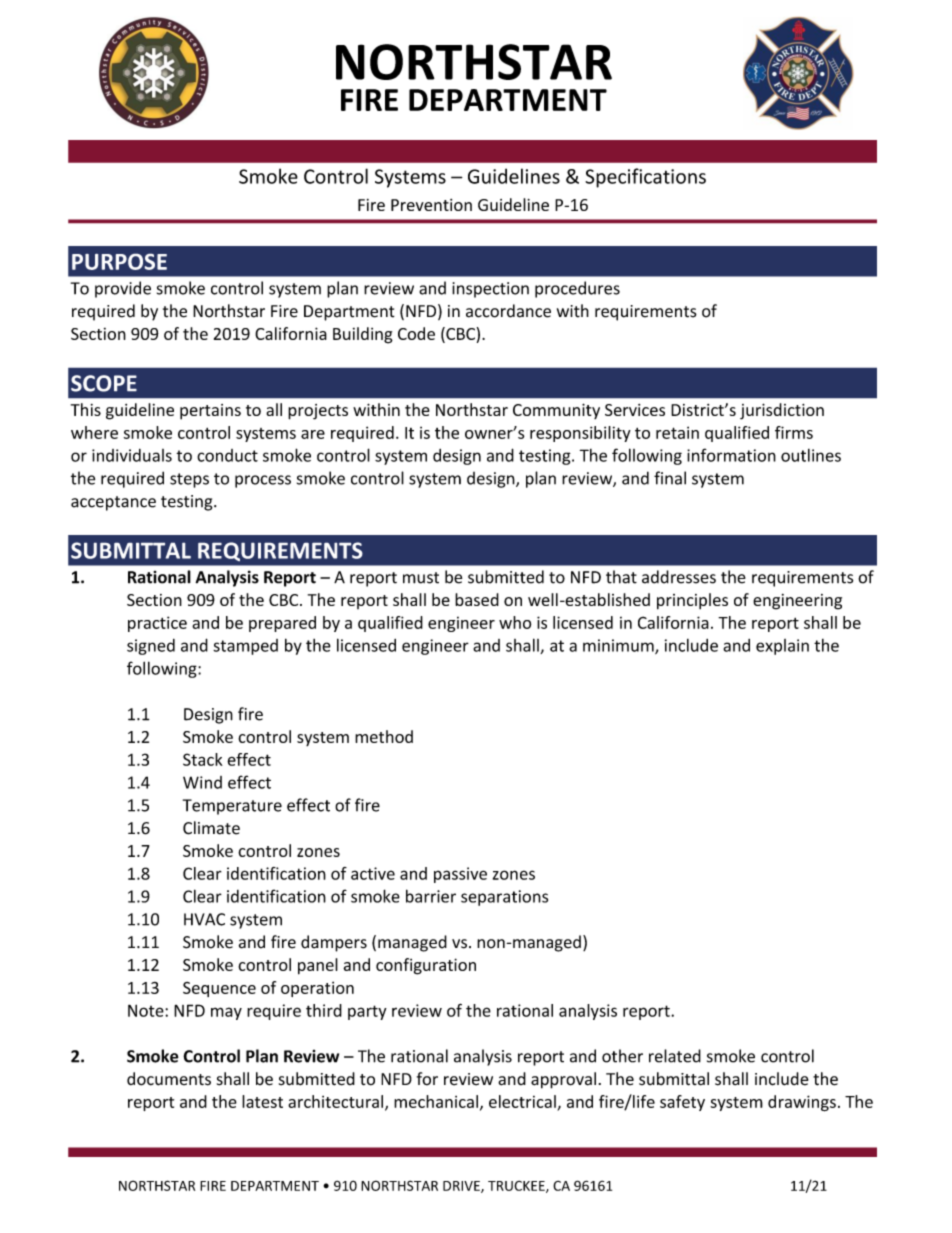 The height and width of the screenshot is (1233, 952). Describe the element at coordinates (151, 647) in the screenshot. I see `signed` at that location.
